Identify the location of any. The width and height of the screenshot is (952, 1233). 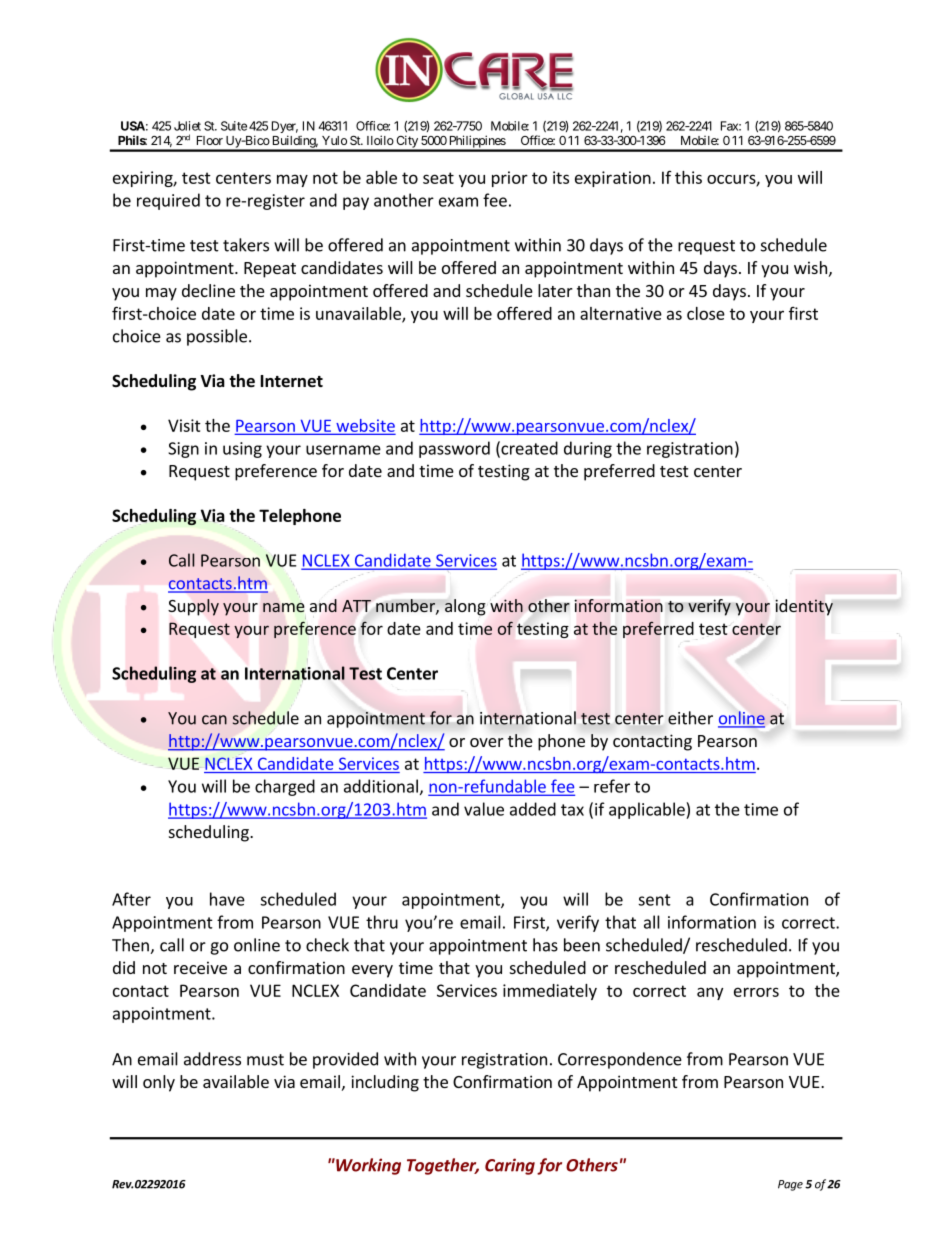
(710, 993).
